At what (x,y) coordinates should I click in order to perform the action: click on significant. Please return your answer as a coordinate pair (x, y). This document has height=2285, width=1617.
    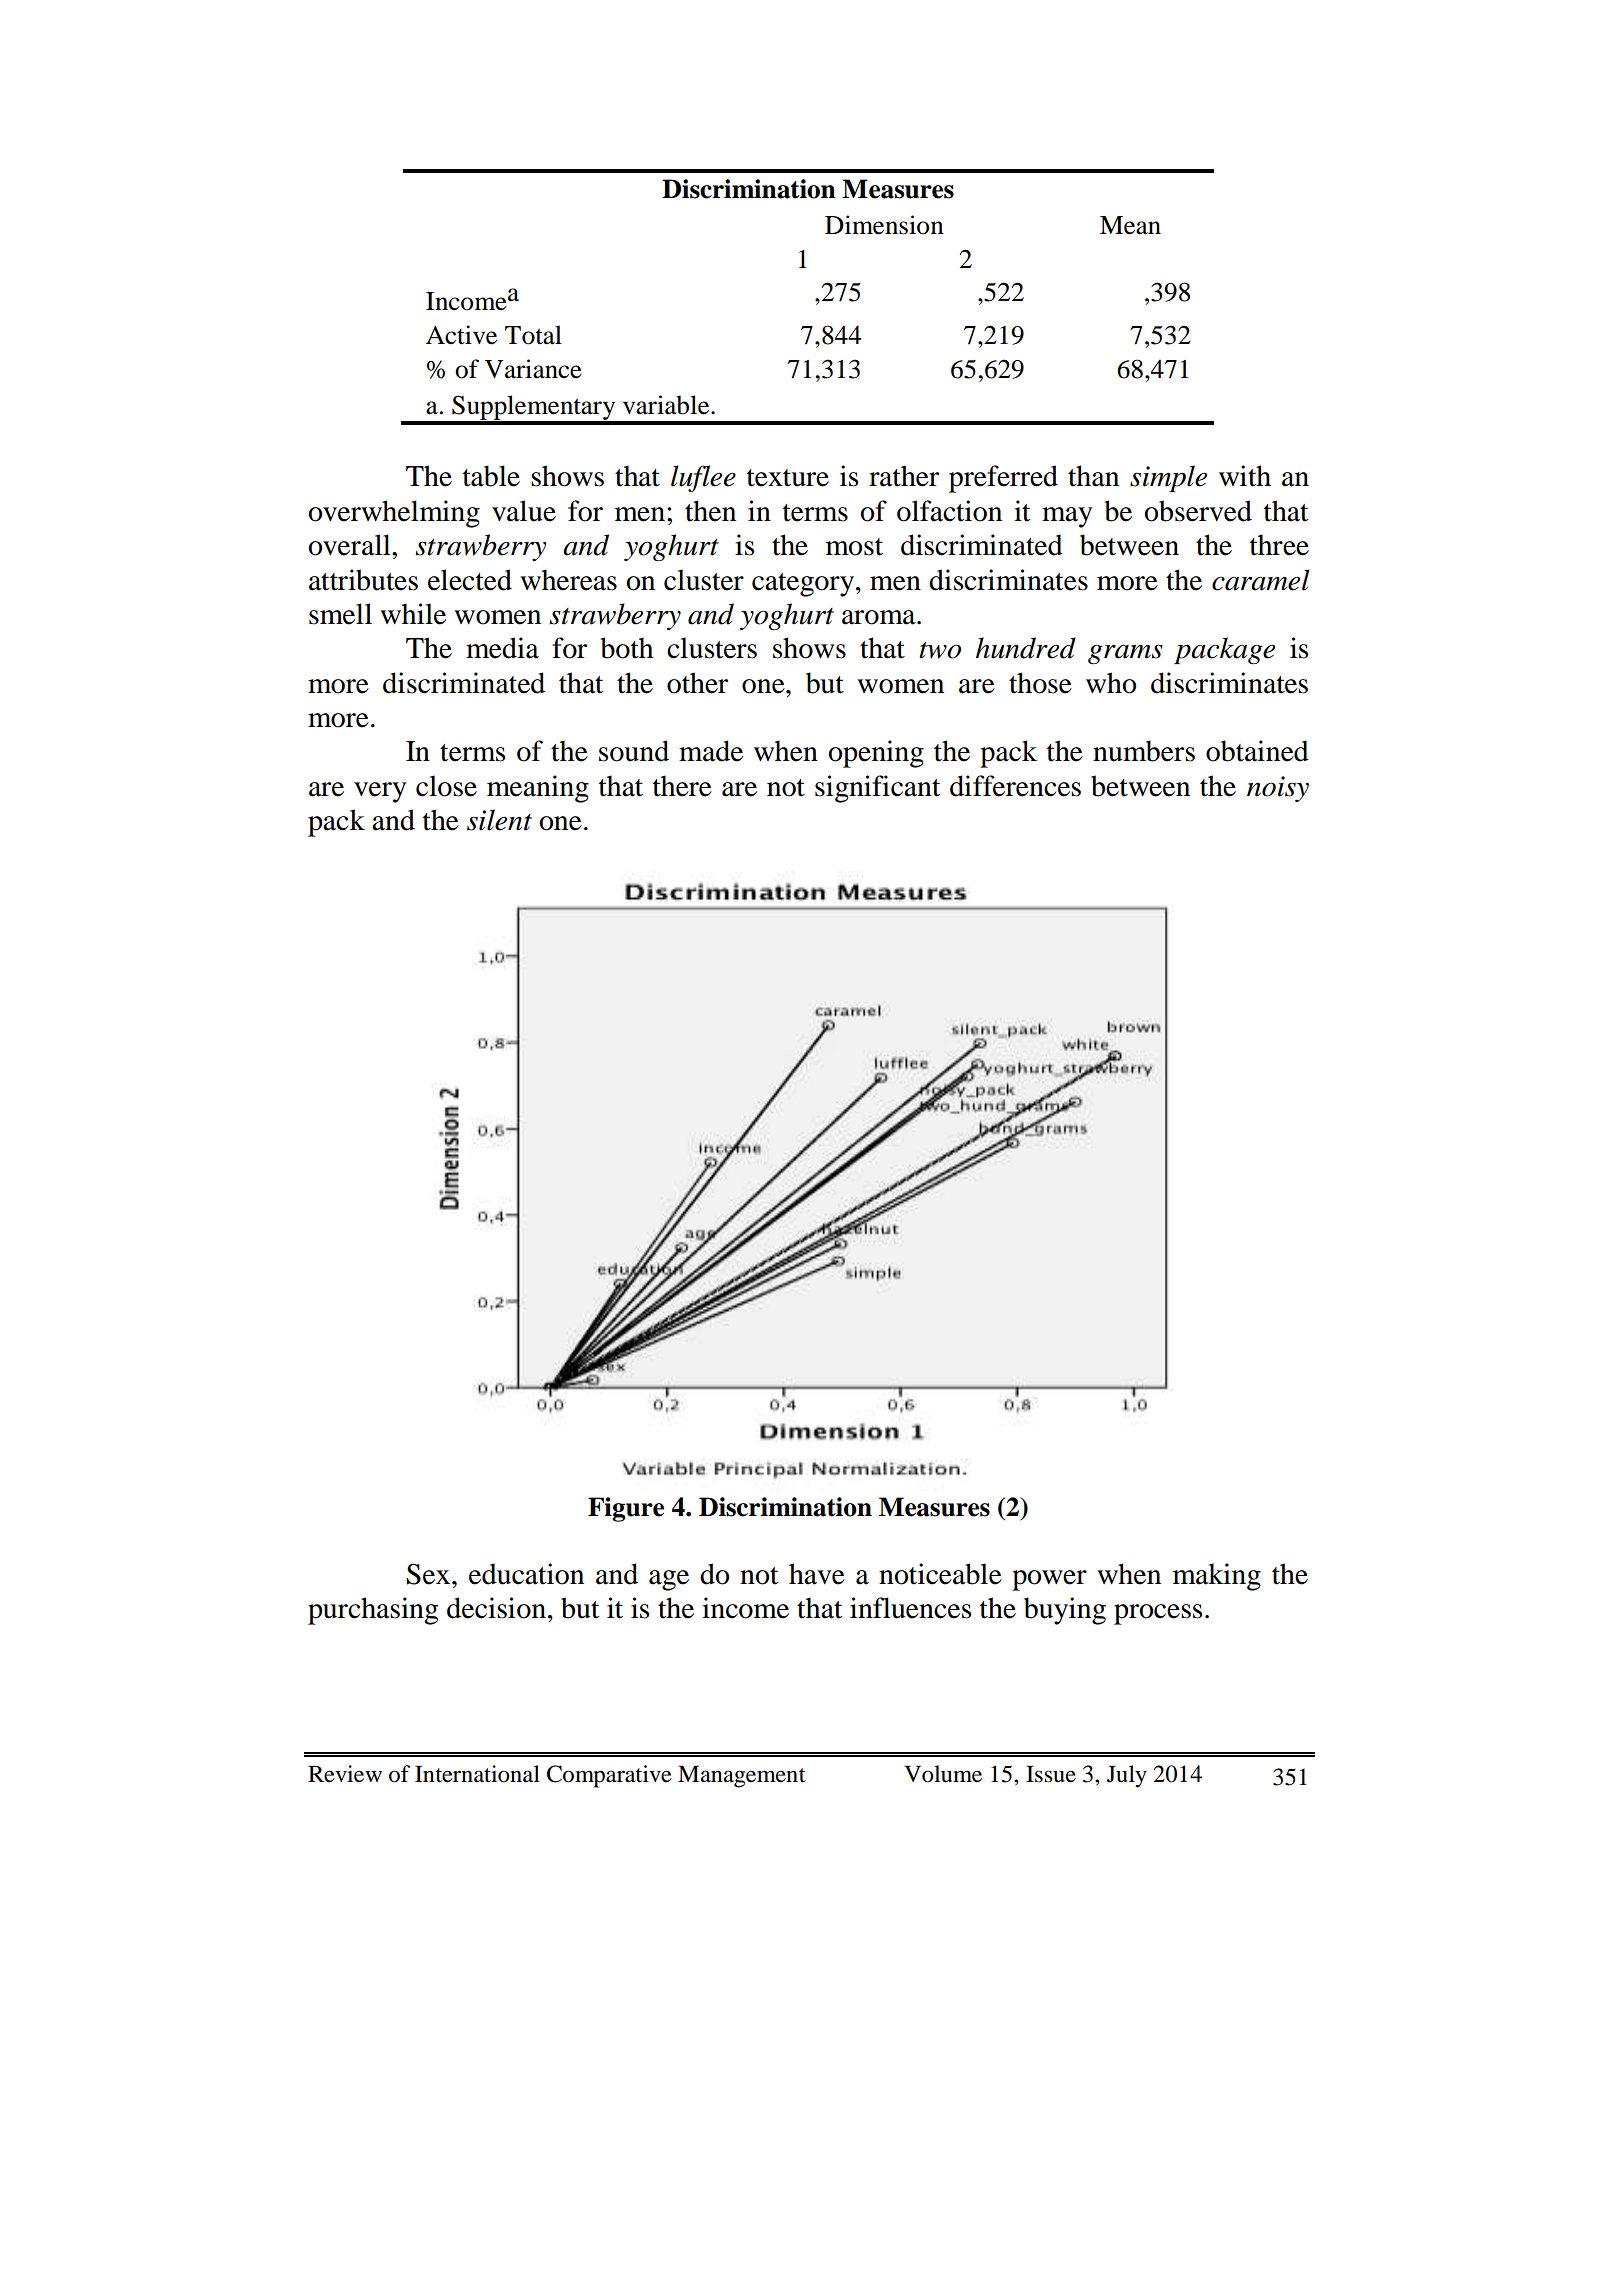
    Looking at the image, I should click on (877, 789).
